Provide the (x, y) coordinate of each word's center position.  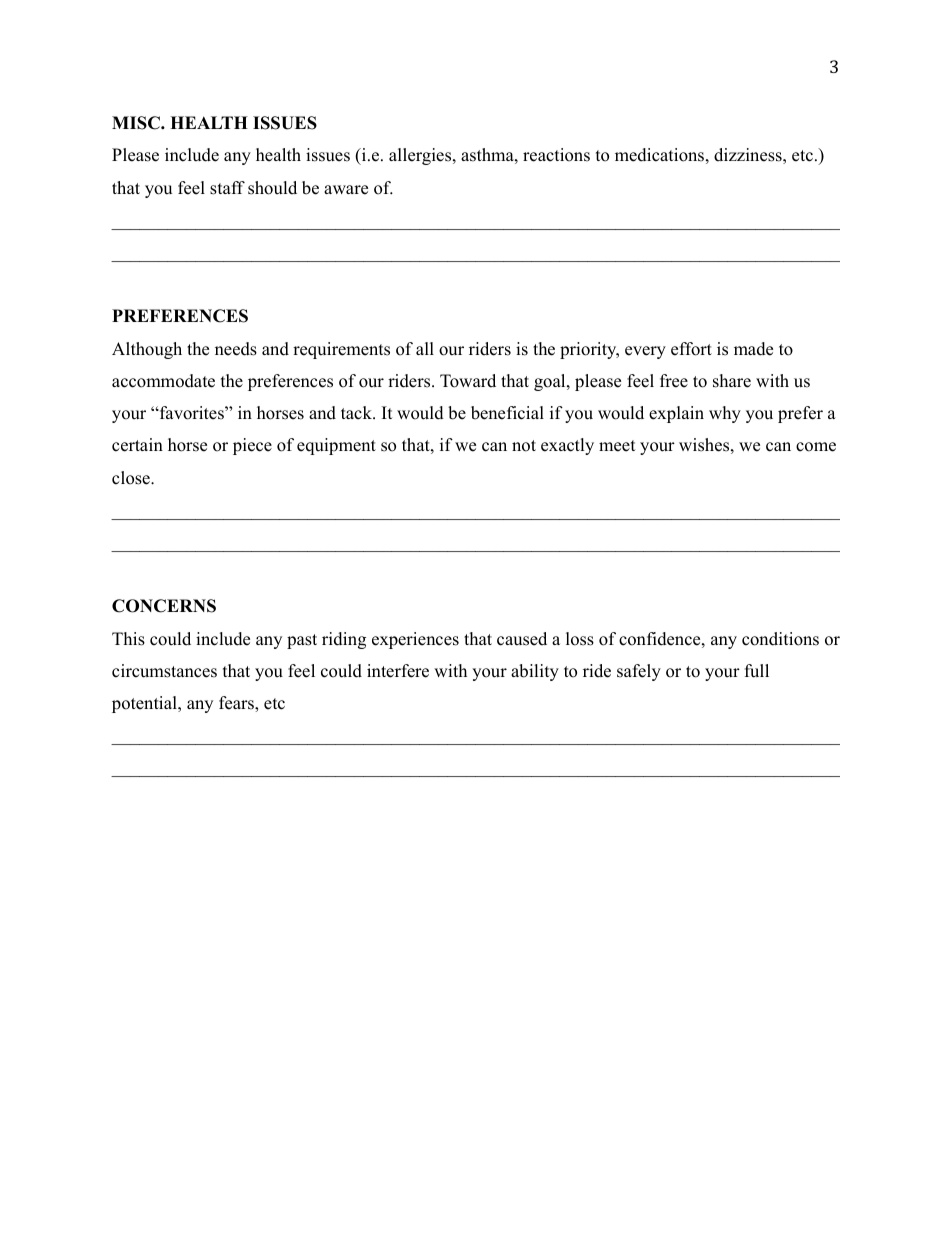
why (725, 414)
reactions (556, 155)
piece (252, 446)
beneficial (507, 413)
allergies (421, 156)
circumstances (164, 671)
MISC (137, 123)
